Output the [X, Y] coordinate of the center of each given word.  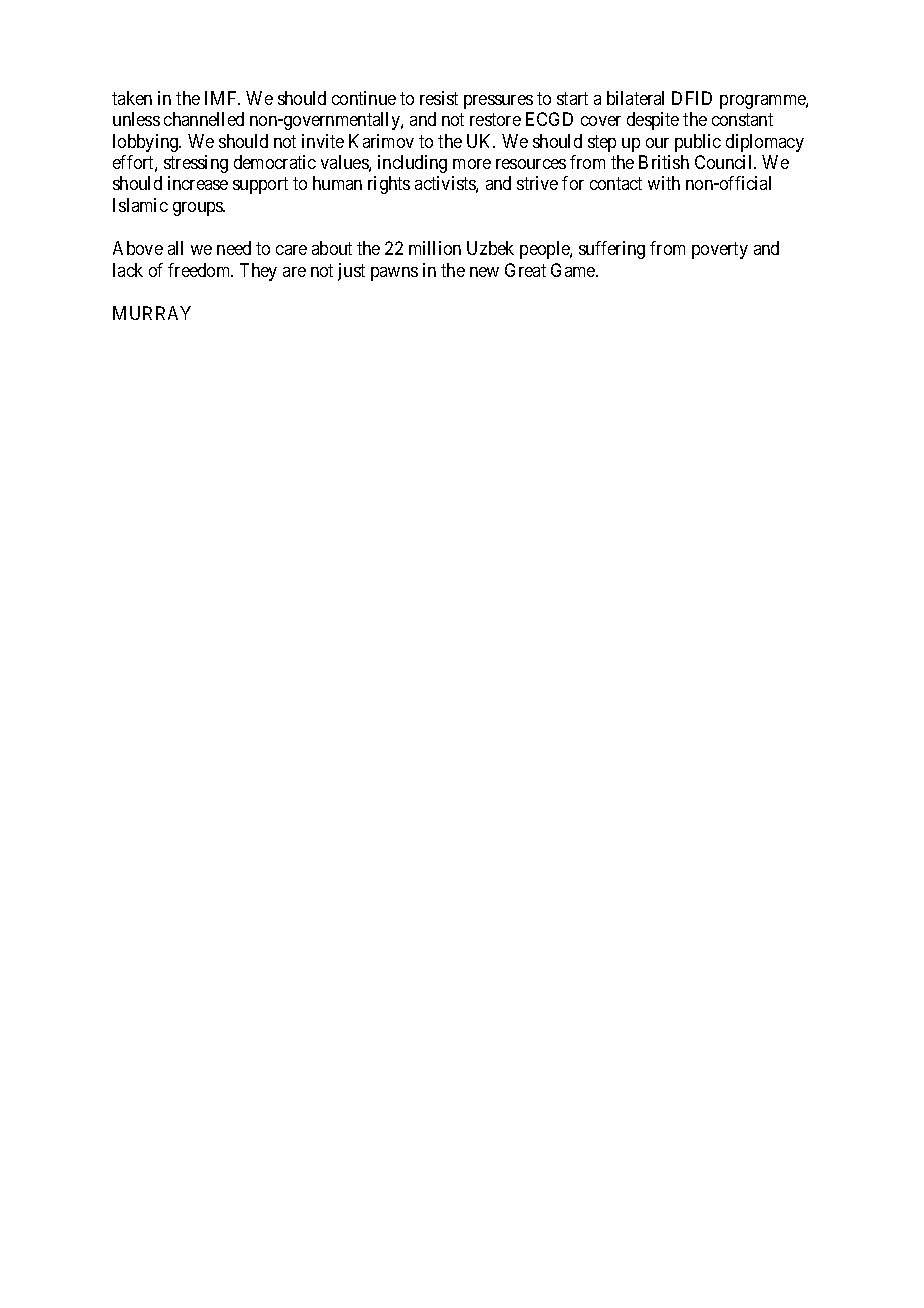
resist [439, 98]
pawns [394, 274]
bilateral [635, 98]
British [664, 162]
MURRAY [152, 313]
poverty [720, 251]
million [435, 248]
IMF [222, 98]
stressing [196, 164]
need [234, 248]
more [472, 164]
